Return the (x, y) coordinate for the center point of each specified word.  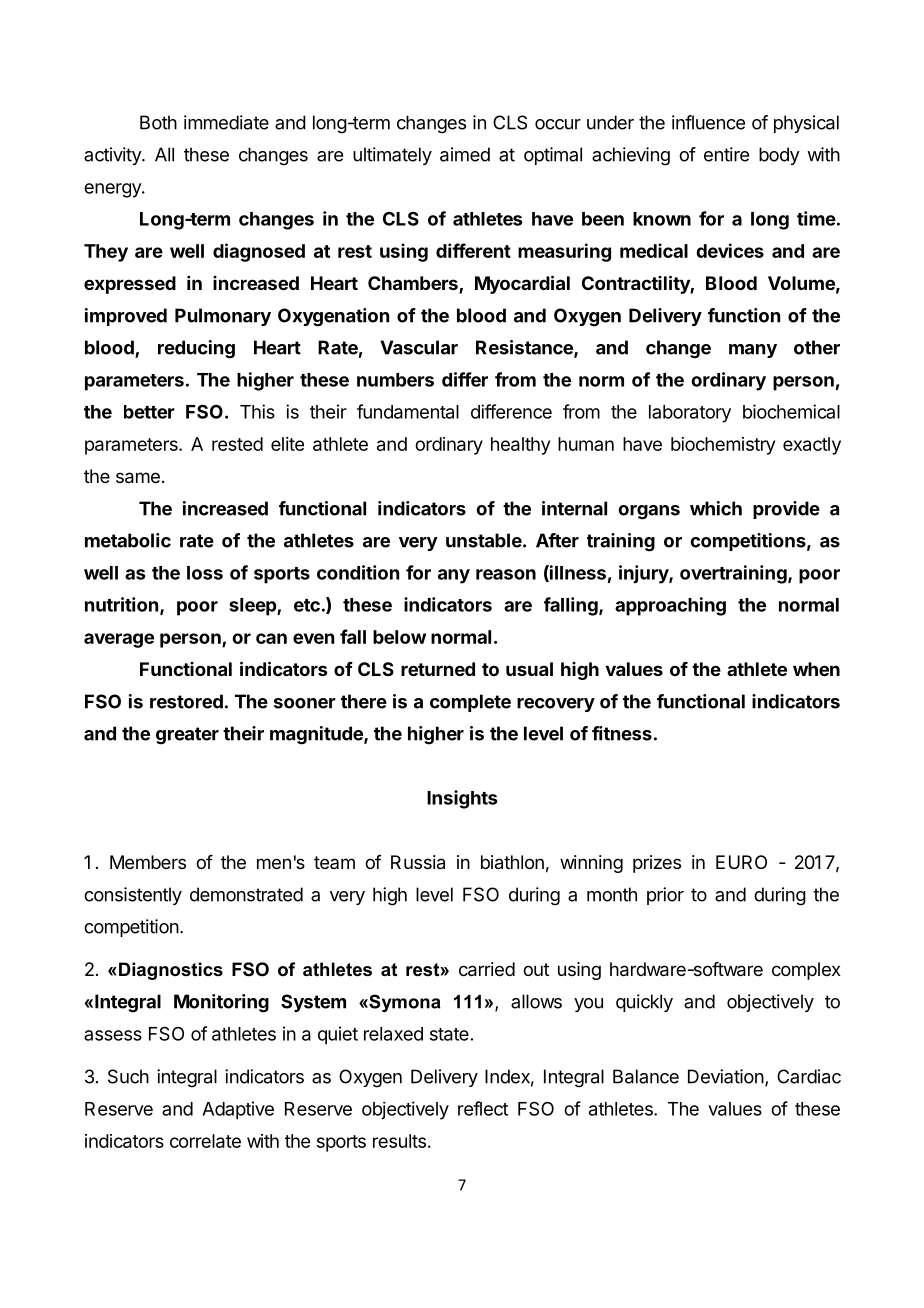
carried (487, 969)
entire (726, 154)
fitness (622, 733)
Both (158, 122)
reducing (196, 349)
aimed (465, 154)
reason (506, 574)
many (753, 351)
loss (205, 573)
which (716, 508)
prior (665, 896)
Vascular (419, 347)
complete (470, 703)
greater (187, 736)
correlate (205, 1141)
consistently (133, 896)
